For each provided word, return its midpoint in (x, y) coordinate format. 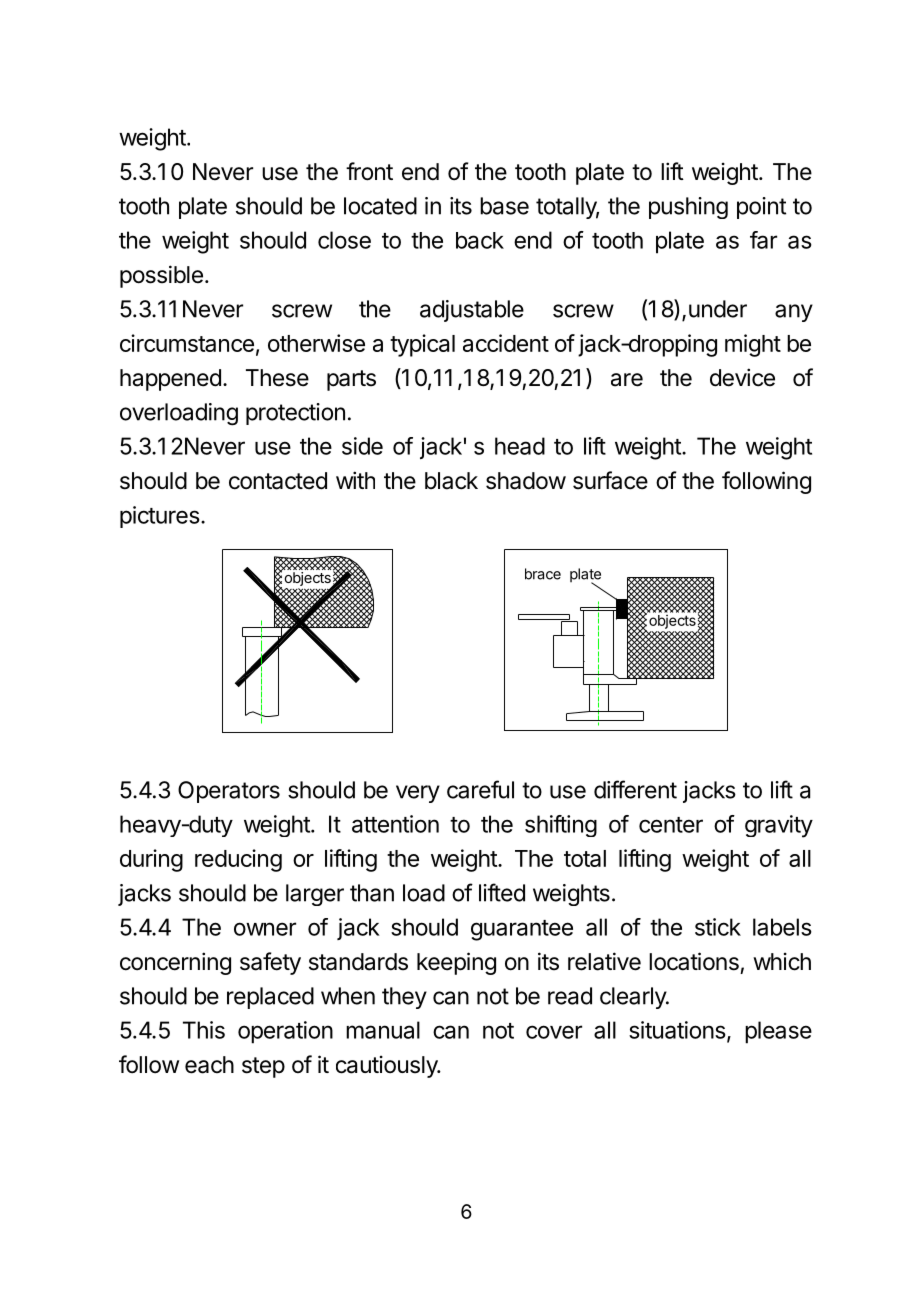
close (344, 240)
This (204, 1030)
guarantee (522, 930)
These (277, 378)
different (635, 789)
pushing (688, 208)
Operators (229, 792)
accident (506, 343)
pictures (160, 517)
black (451, 481)
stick (718, 927)
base (504, 206)
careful (480, 789)
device (742, 377)
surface (610, 480)
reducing (238, 860)
